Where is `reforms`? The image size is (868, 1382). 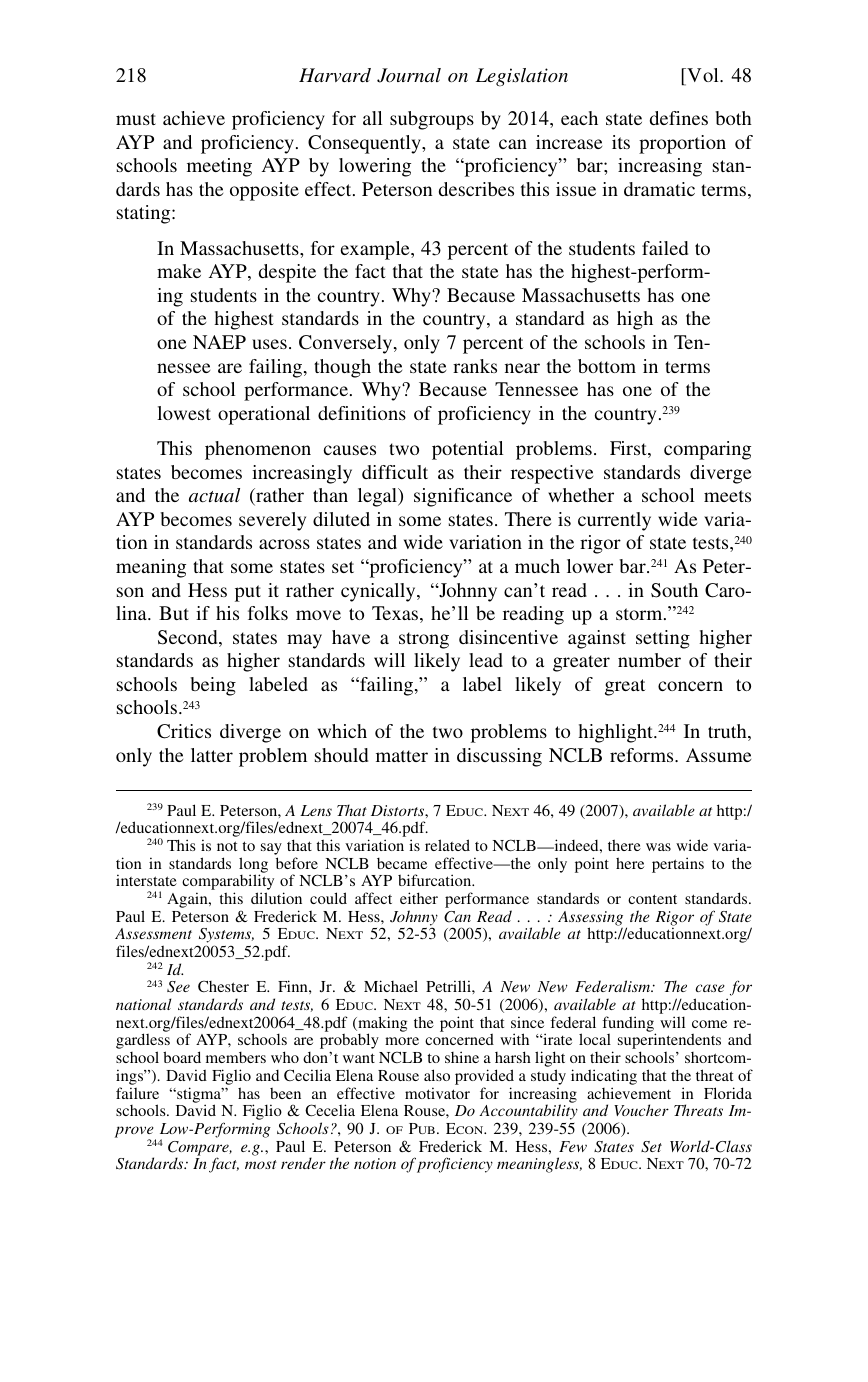
reforms is located at coordinates (643, 755).
